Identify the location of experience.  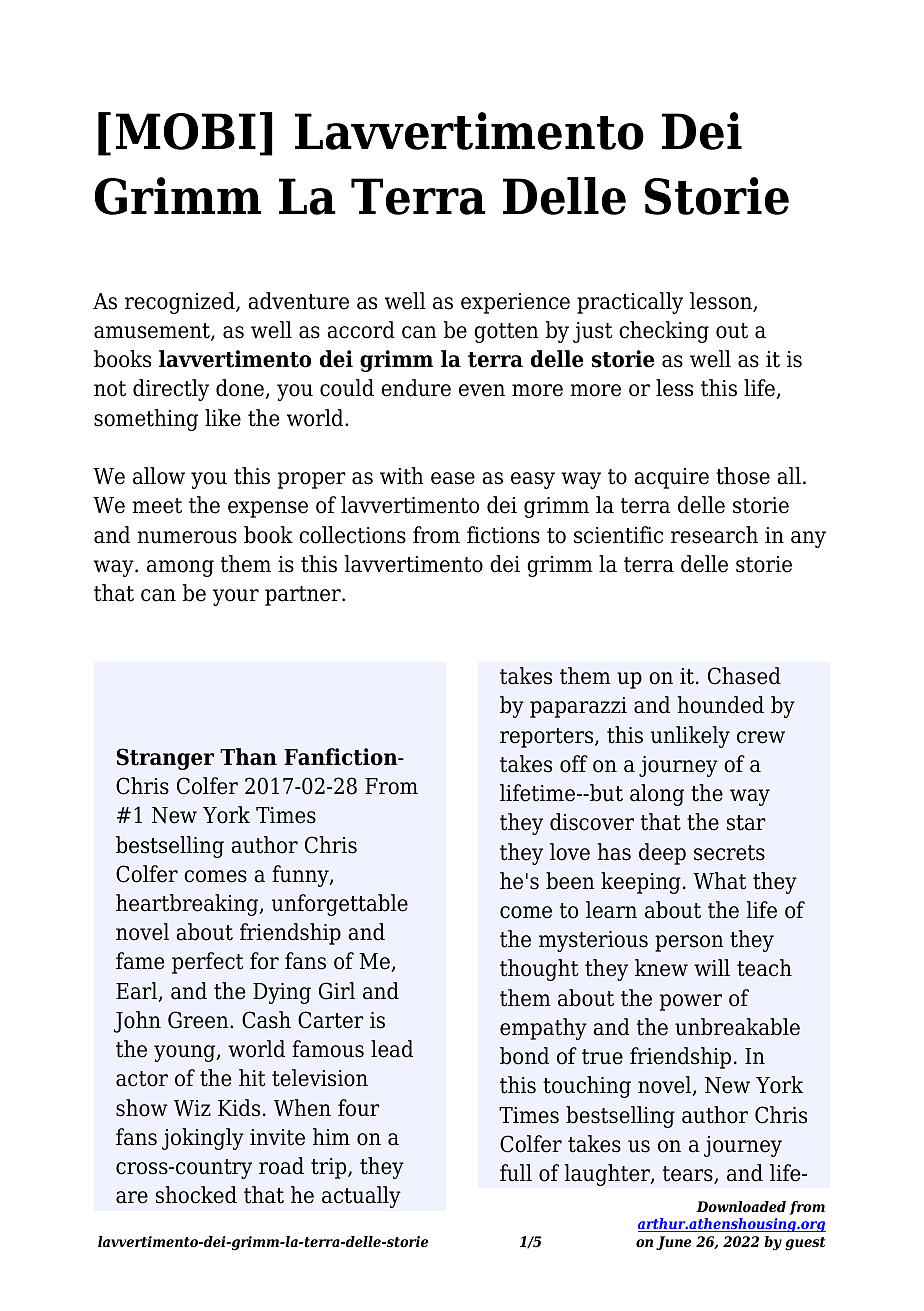
(515, 303).
